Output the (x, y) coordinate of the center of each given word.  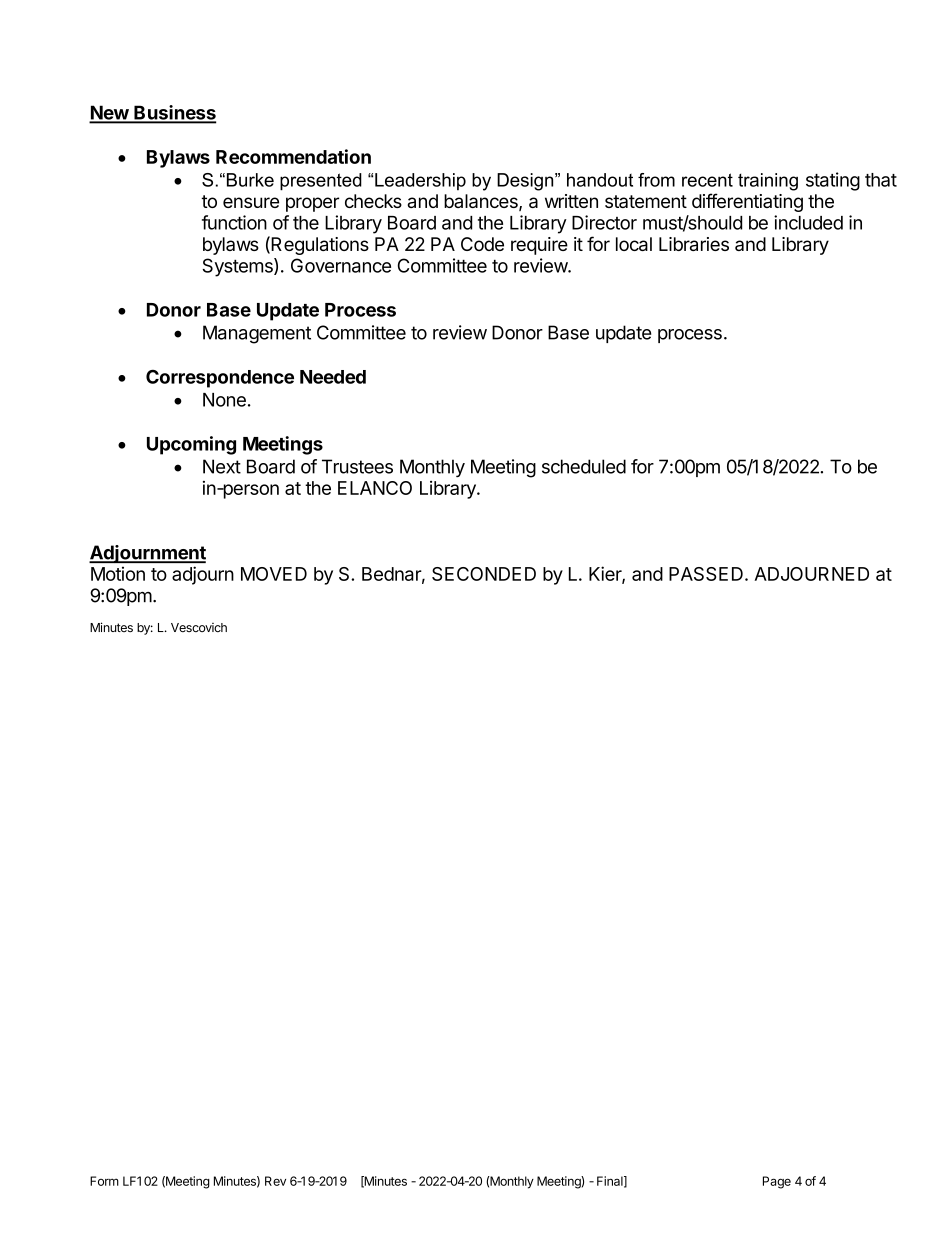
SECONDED (484, 574)
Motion (118, 573)
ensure (251, 202)
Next (222, 466)
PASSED (706, 574)
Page (777, 1182)
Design (526, 182)
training (768, 182)
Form (104, 1181)
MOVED (274, 574)
